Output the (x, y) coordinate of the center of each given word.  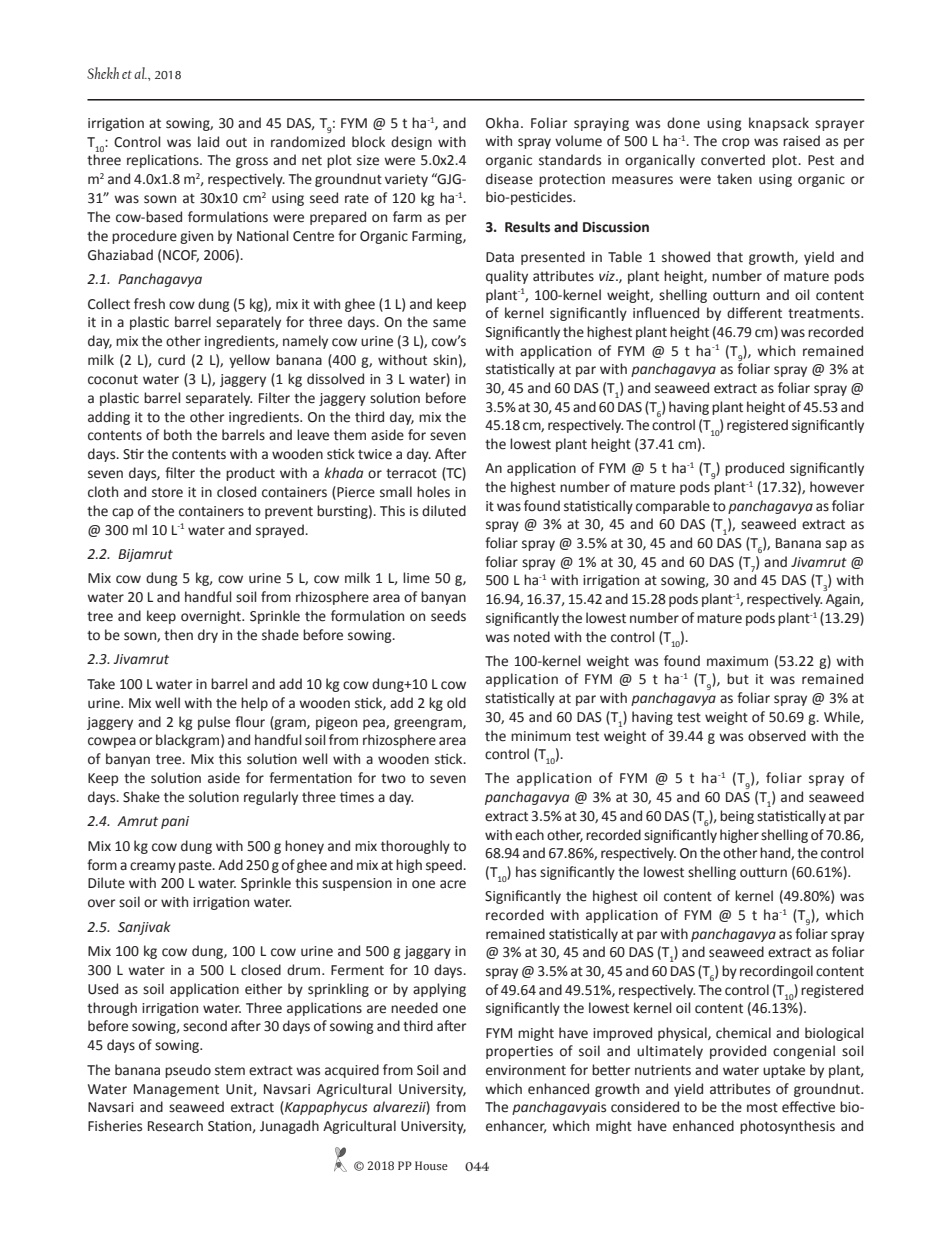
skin (445, 360)
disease (509, 179)
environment (526, 1070)
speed (445, 866)
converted (733, 160)
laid (208, 142)
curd (171, 360)
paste (196, 867)
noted (532, 637)
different (754, 313)
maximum (737, 661)
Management (176, 1090)
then (178, 635)
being (737, 817)
